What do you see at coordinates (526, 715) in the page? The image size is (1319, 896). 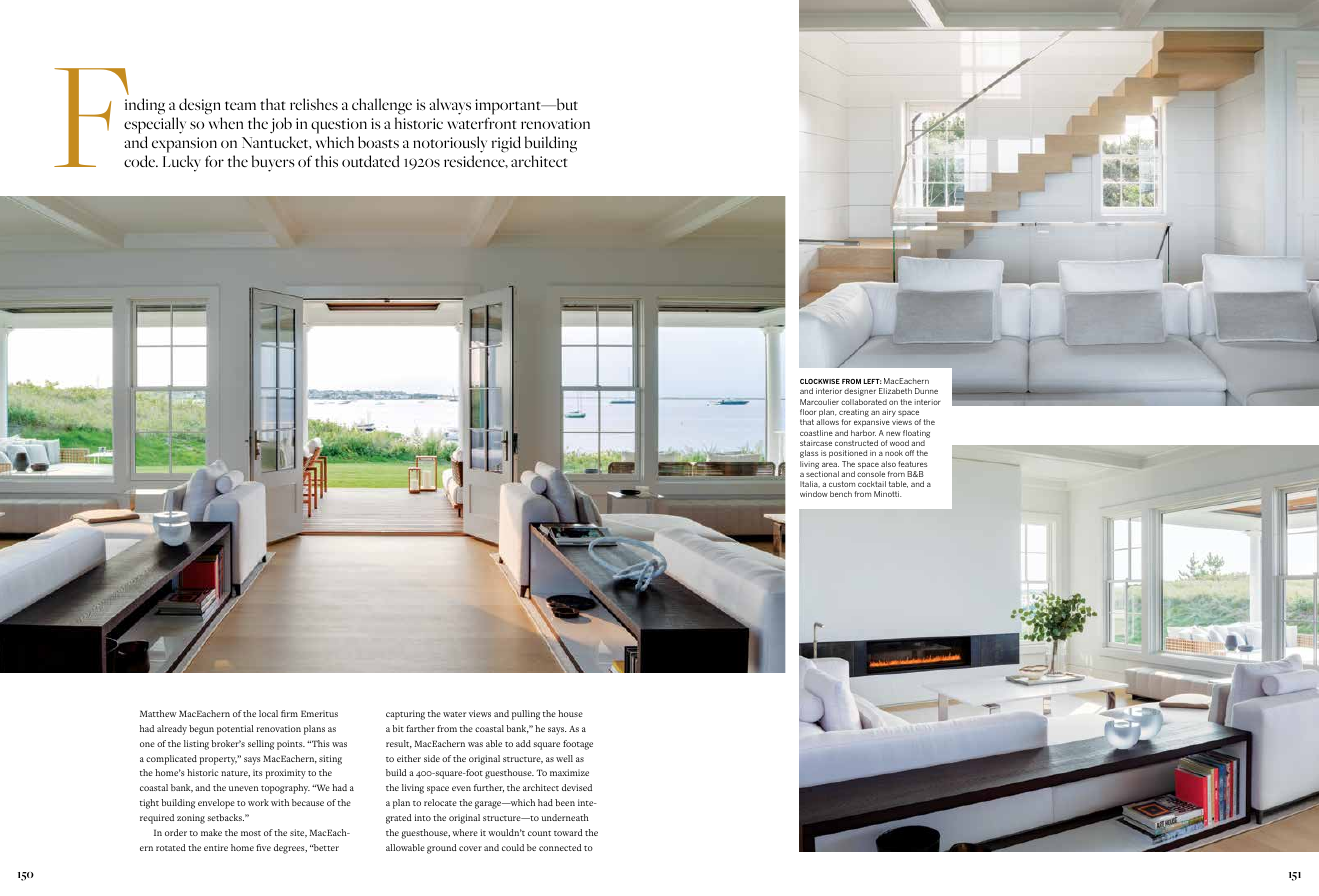 I see `pulling` at bounding box center [526, 715].
